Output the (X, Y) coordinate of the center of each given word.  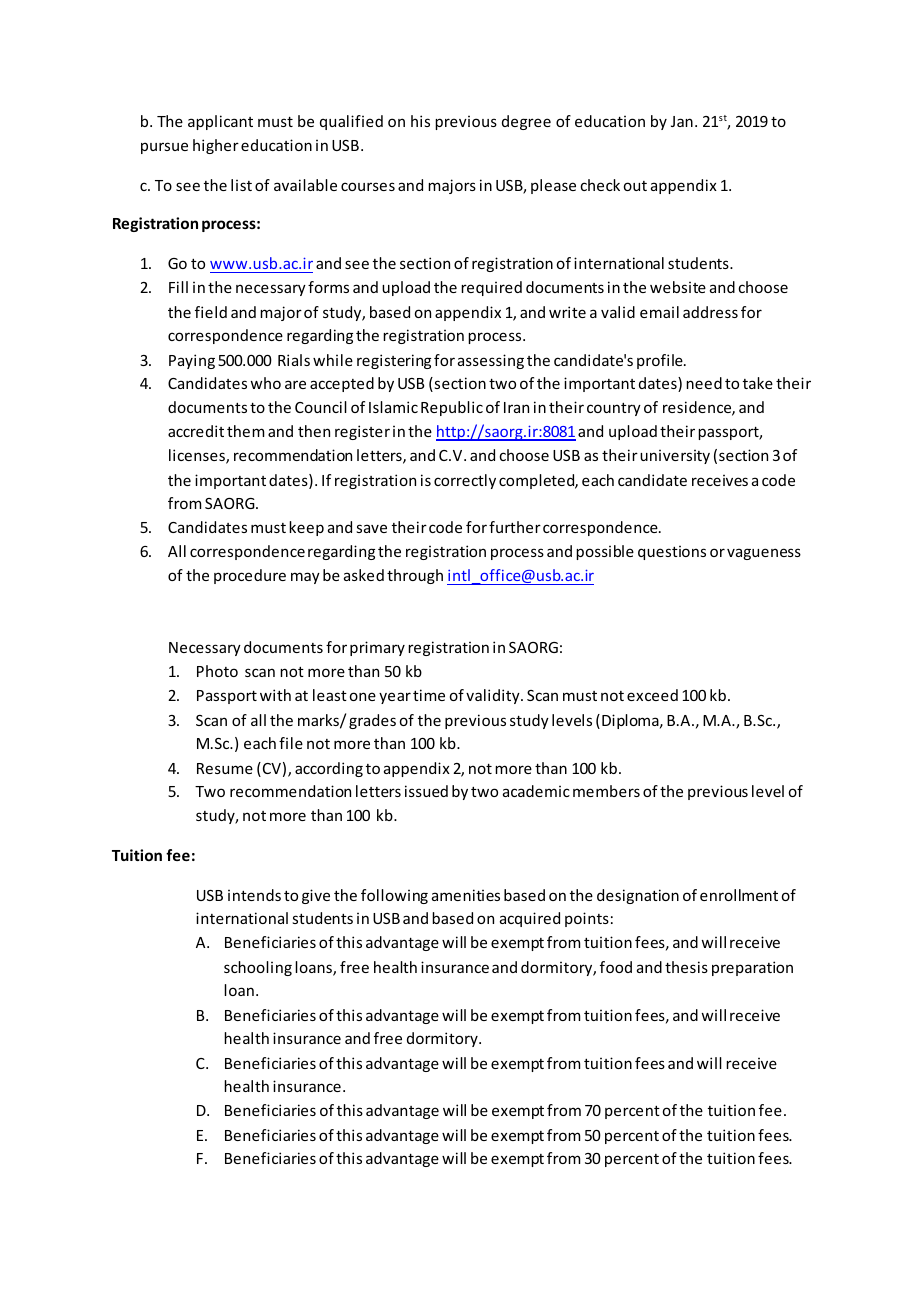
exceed (652, 695)
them (245, 431)
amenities (466, 895)
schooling (258, 968)
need (704, 383)
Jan (682, 121)
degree (526, 122)
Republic (452, 408)
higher (216, 146)
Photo (217, 671)
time (429, 695)
